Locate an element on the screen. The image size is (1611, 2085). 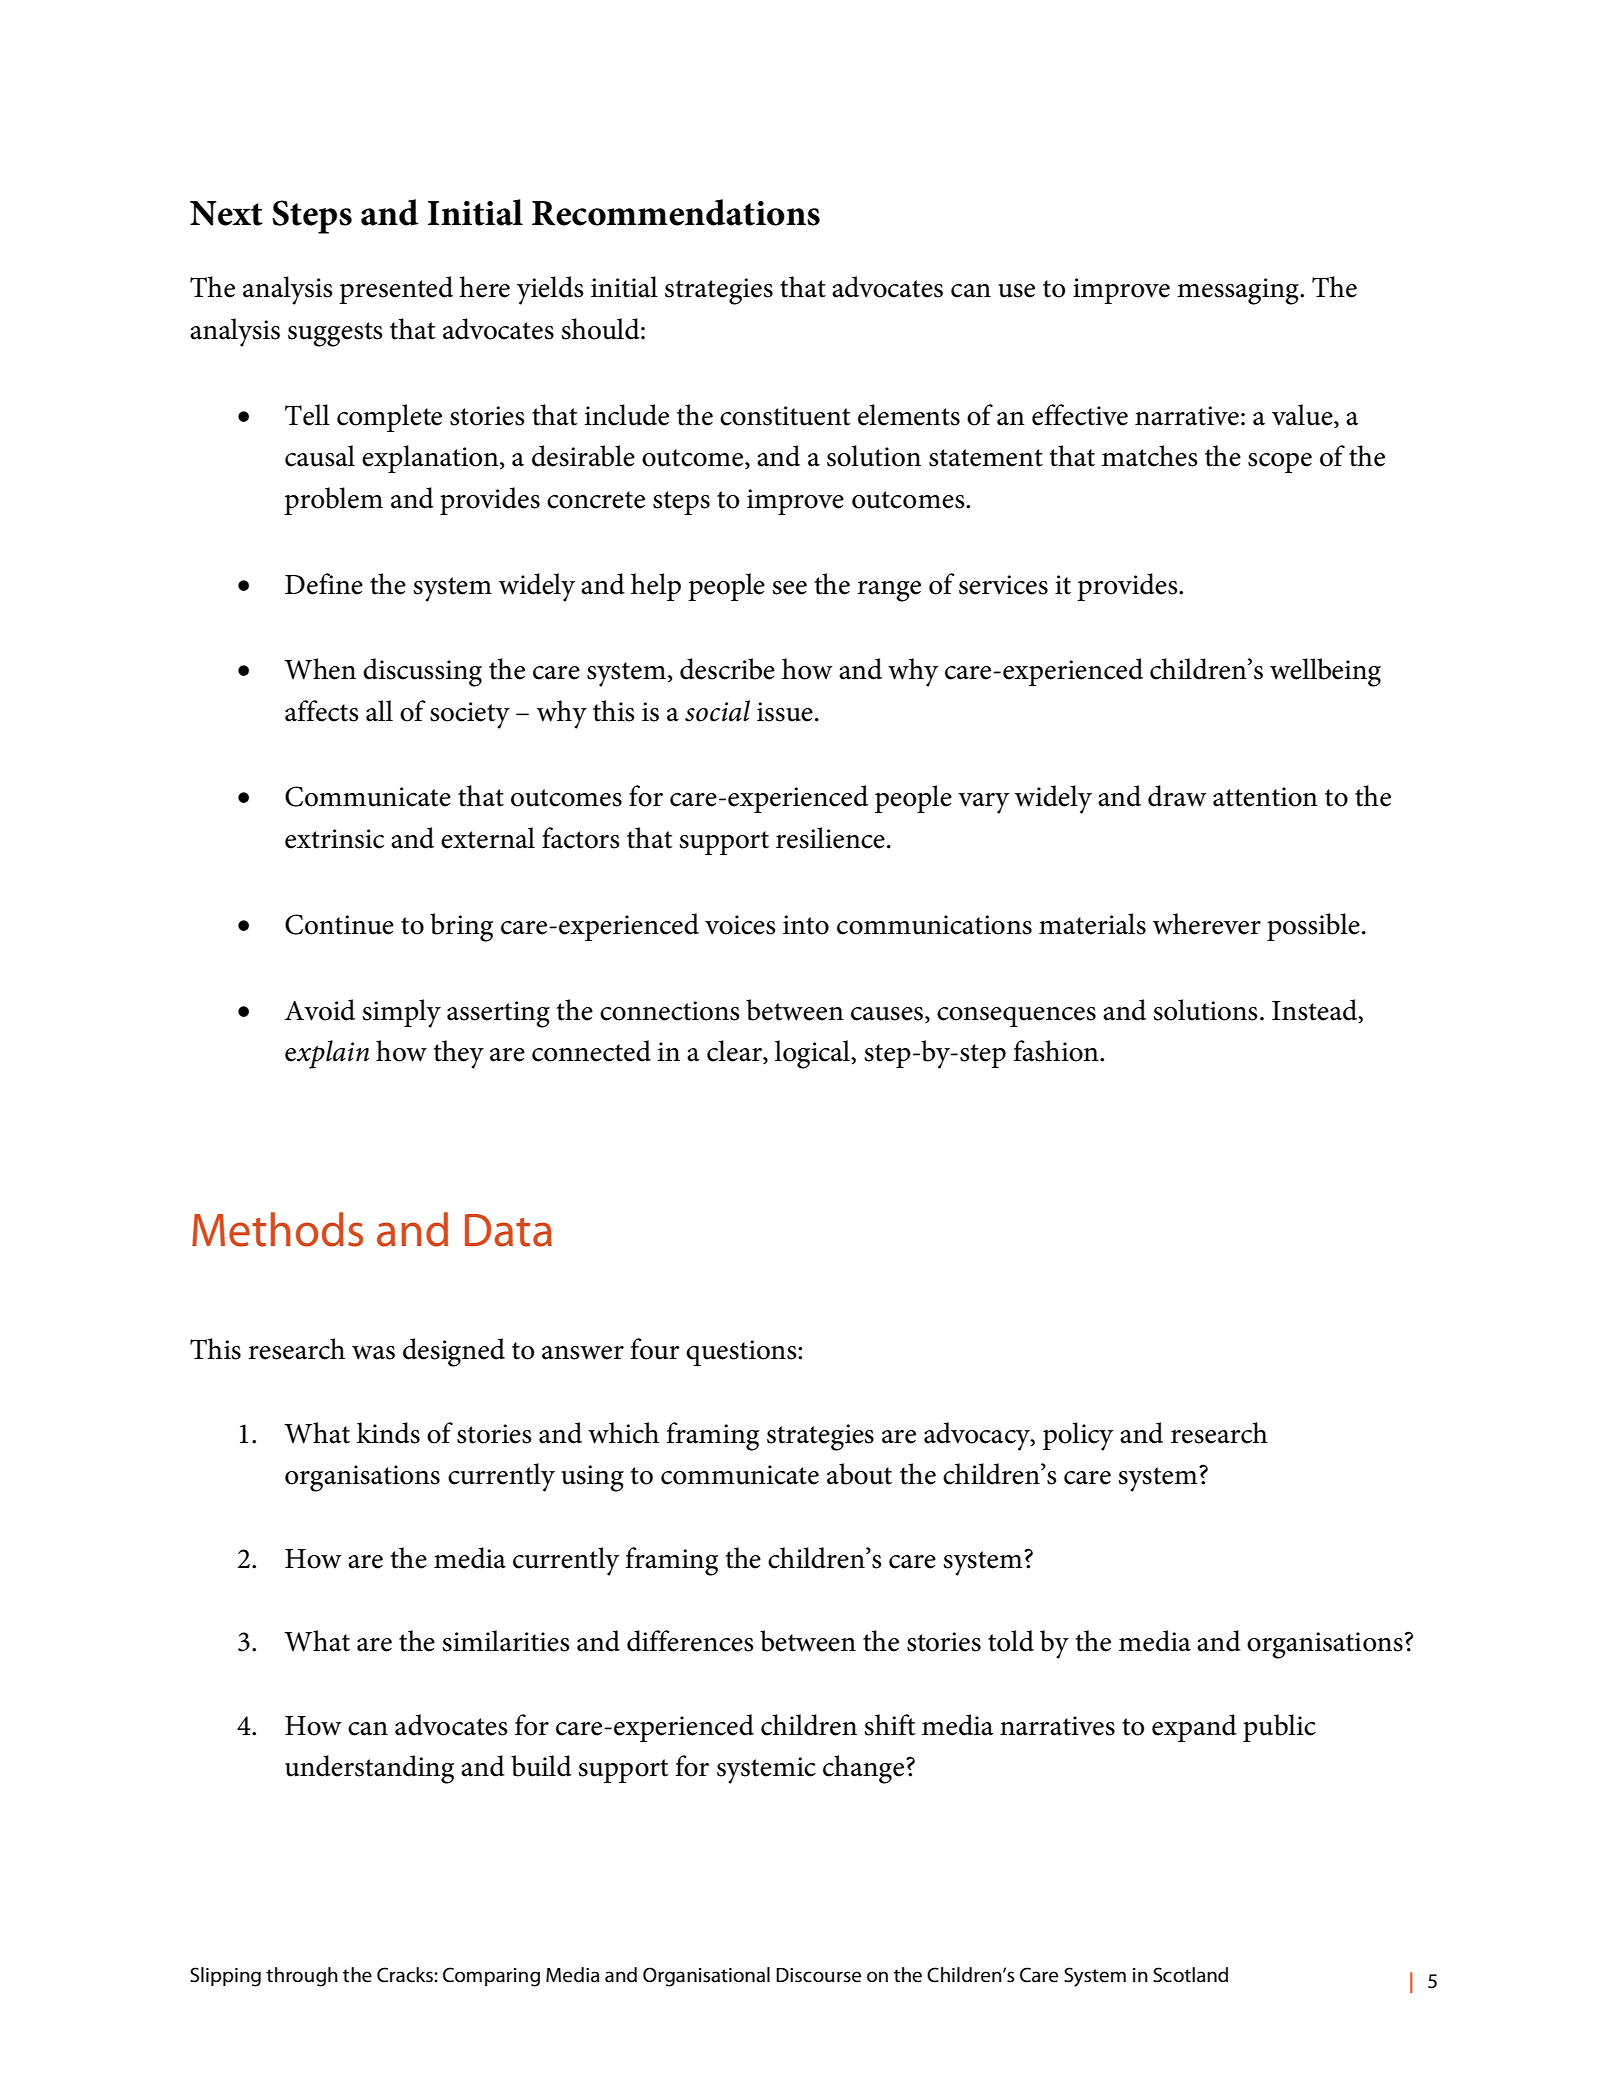
Discourse is located at coordinates (818, 1975).
